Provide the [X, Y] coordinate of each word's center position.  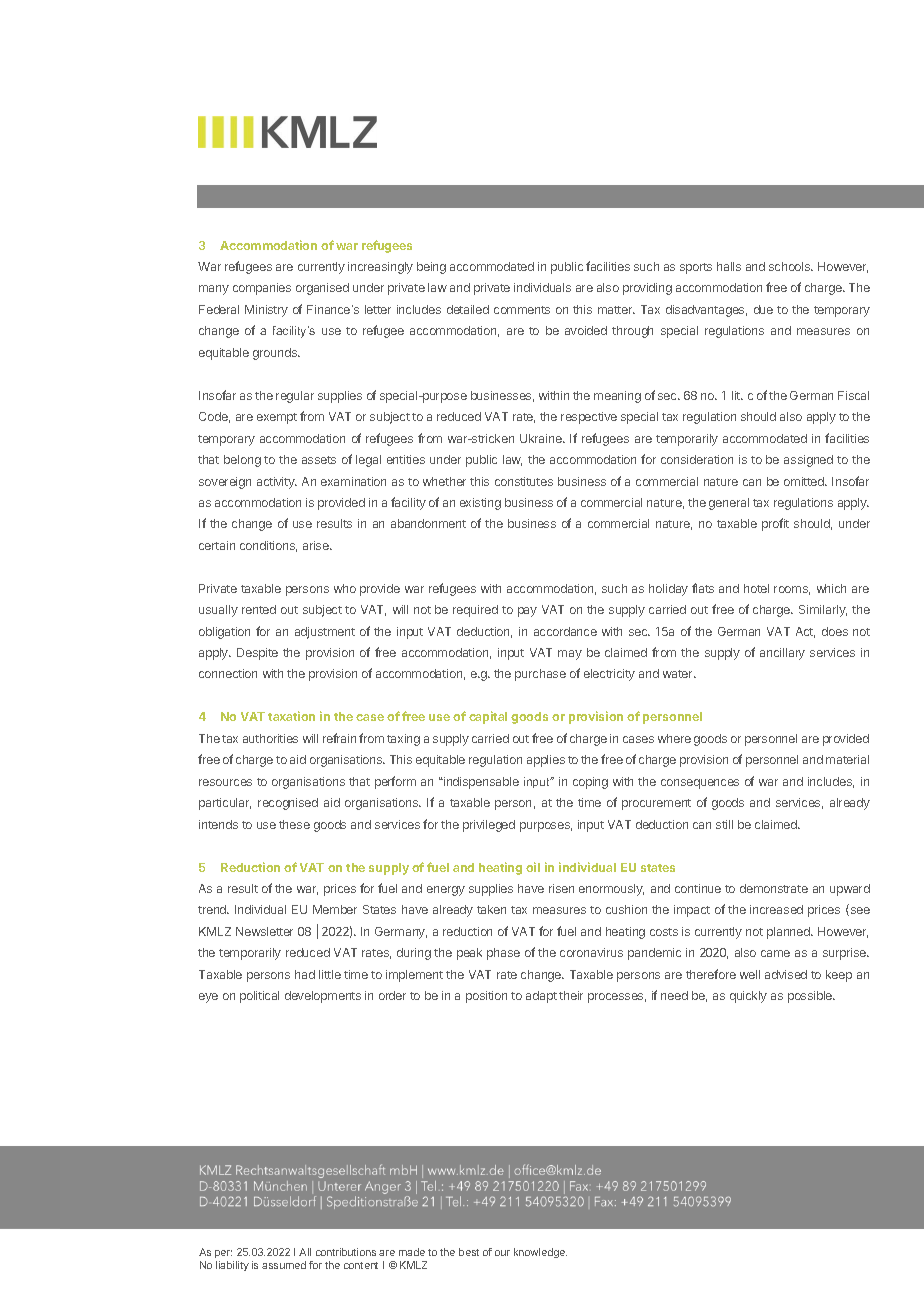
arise [317, 545]
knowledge [540, 1253]
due [763, 309]
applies [546, 761]
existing [480, 504]
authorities [270, 738]
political [259, 997]
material [847, 759]
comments [522, 310]
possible [811, 997]
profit [775, 524]
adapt [541, 997]
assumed [284, 1265]
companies [262, 289]
